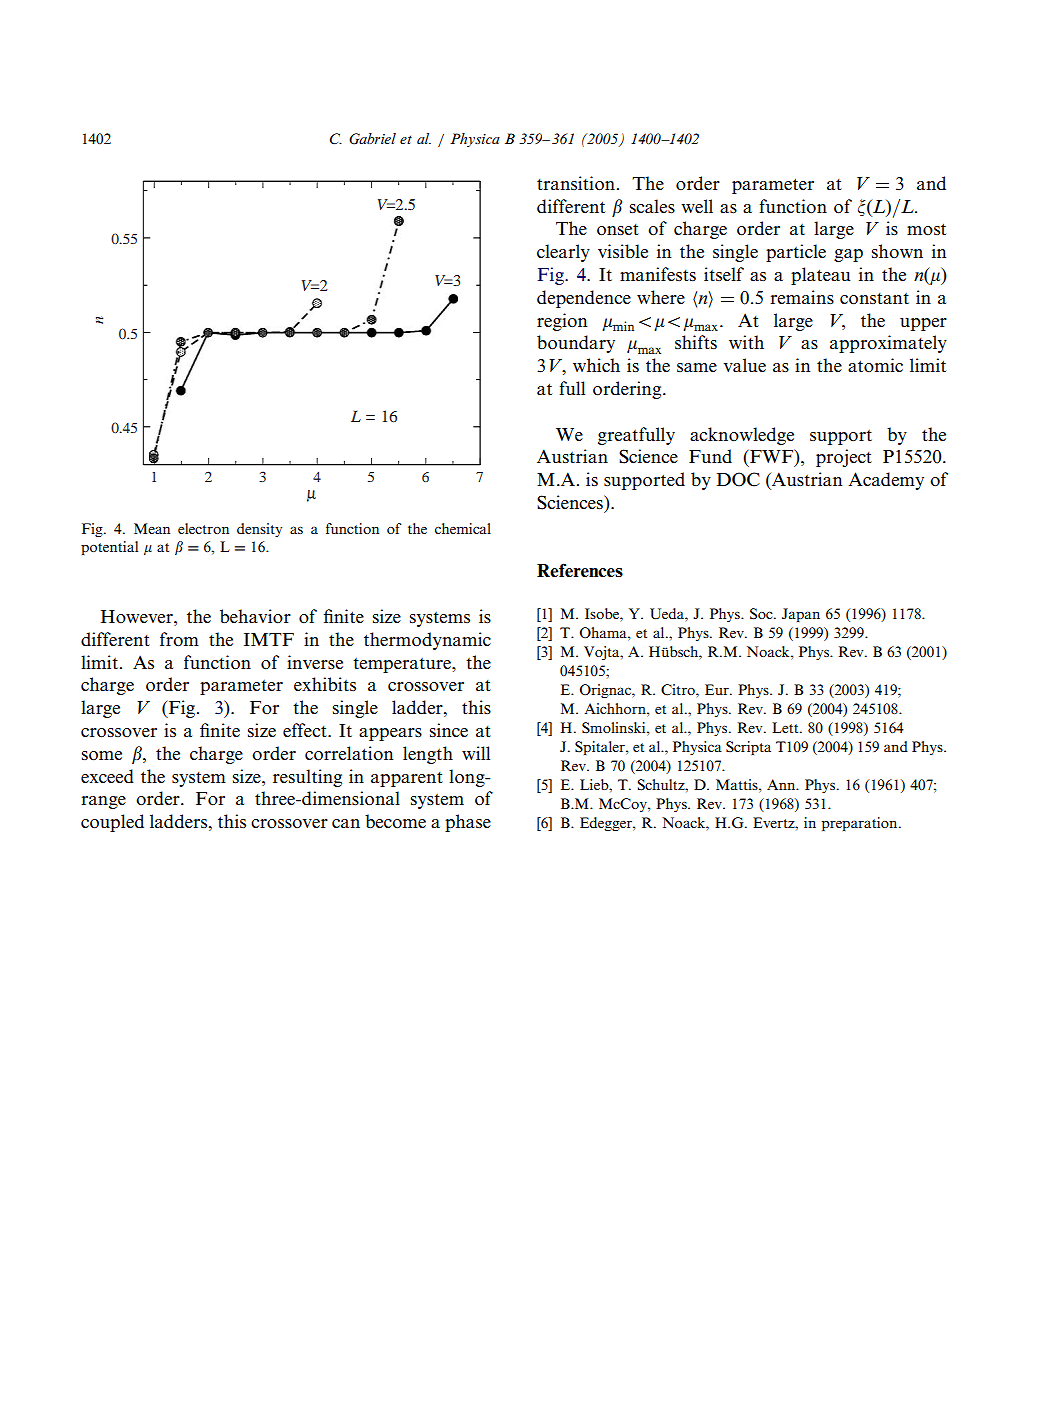 The height and width of the screenshot is (1415, 1037). Describe the element at coordinates (372, 139) in the screenshot. I see `Gabriel` at that location.
